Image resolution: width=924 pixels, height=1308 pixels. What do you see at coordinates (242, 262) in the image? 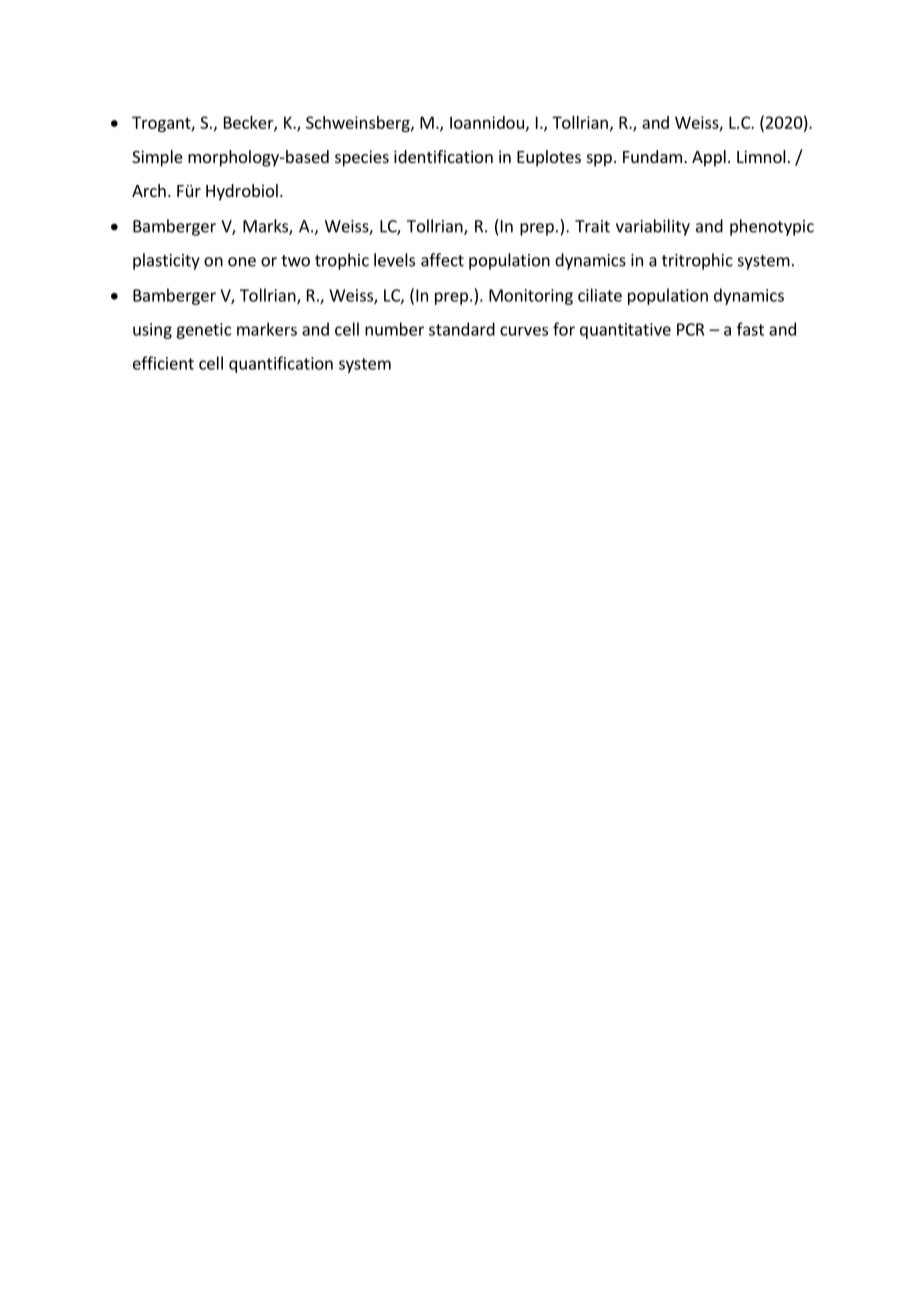
I see `one` at bounding box center [242, 262].
